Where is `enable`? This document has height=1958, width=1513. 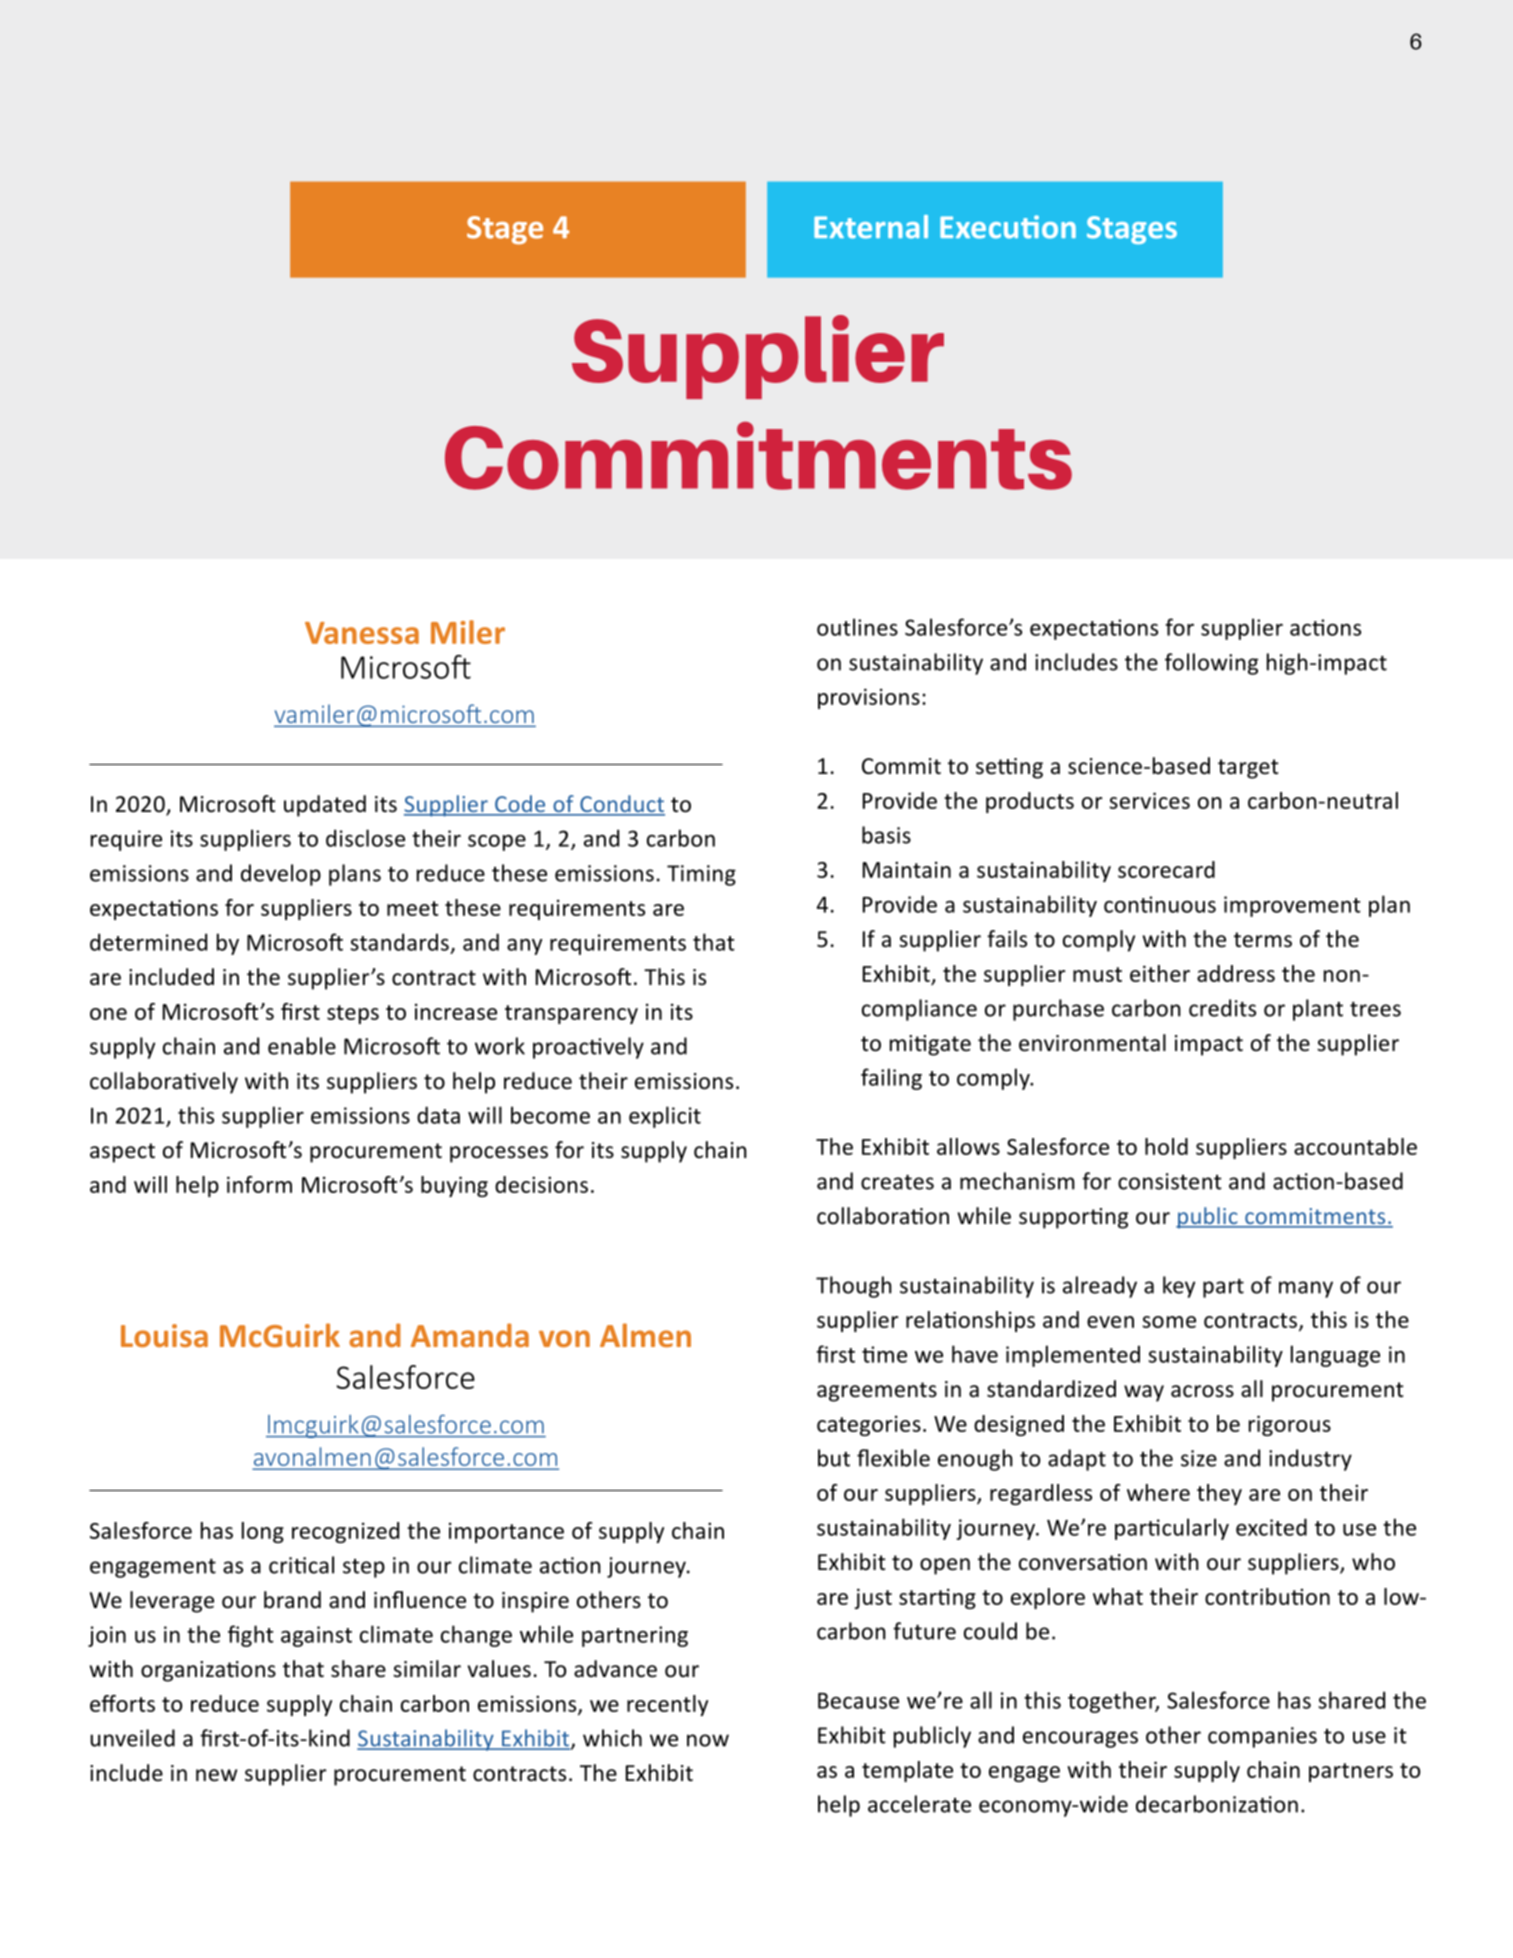 enable is located at coordinates (302, 1046).
